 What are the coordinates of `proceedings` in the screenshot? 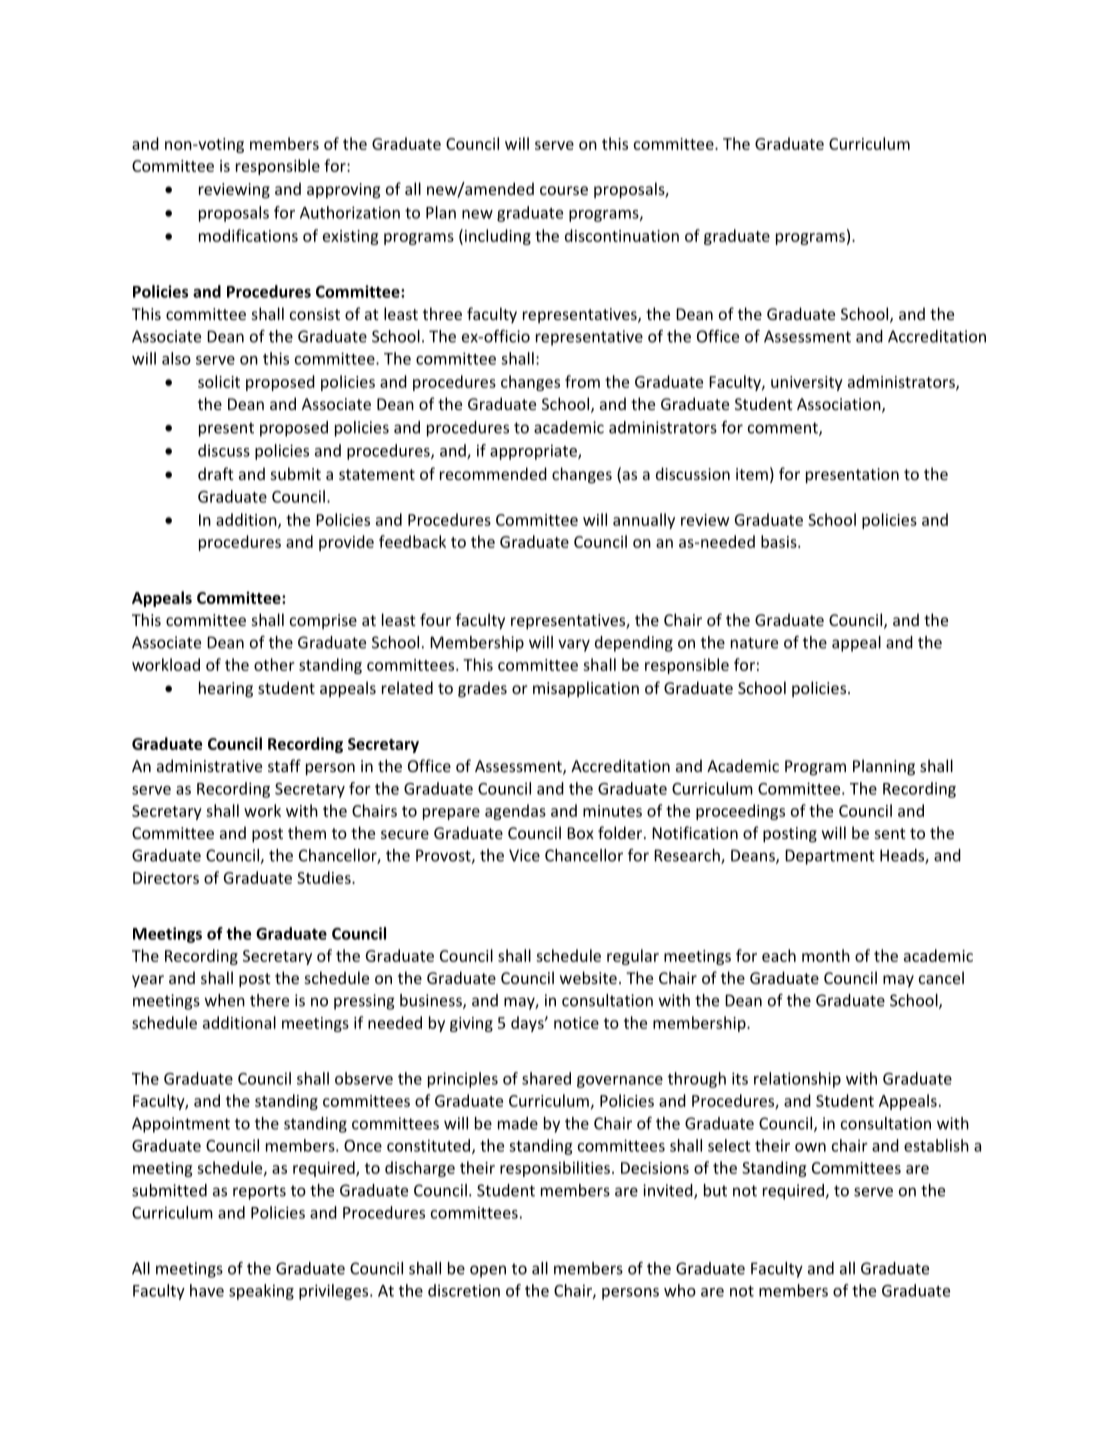 It's located at (740, 812).
